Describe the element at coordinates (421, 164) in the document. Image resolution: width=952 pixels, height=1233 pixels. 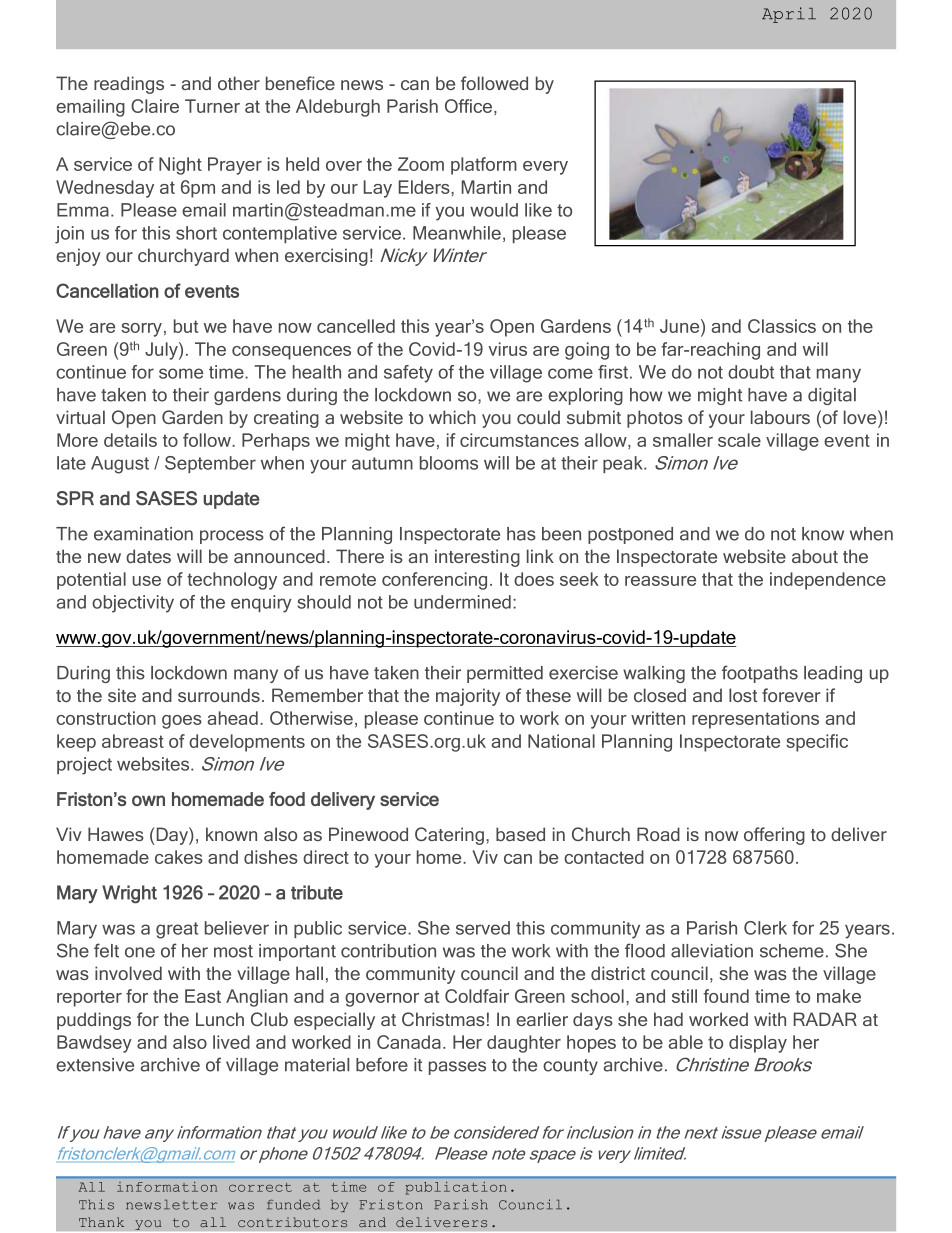
I see `Zoom` at that location.
